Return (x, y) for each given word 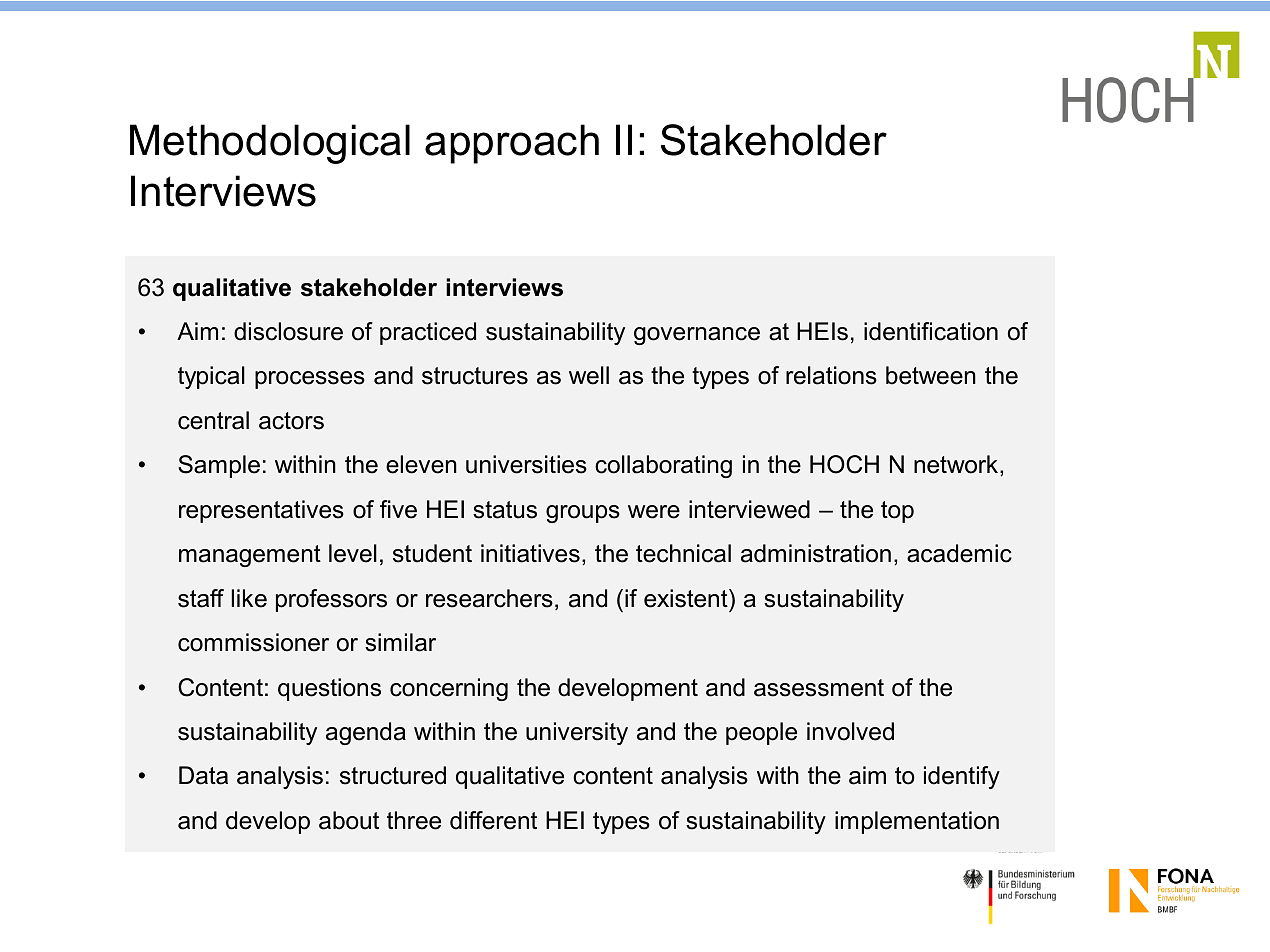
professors (331, 600)
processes (310, 380)
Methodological (270, 144)
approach (512, 144)
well (589, 375)
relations (831, 375)
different (493, 820)
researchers (489, 598)
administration (816, 553)
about (349, 820)
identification (931, 331)
